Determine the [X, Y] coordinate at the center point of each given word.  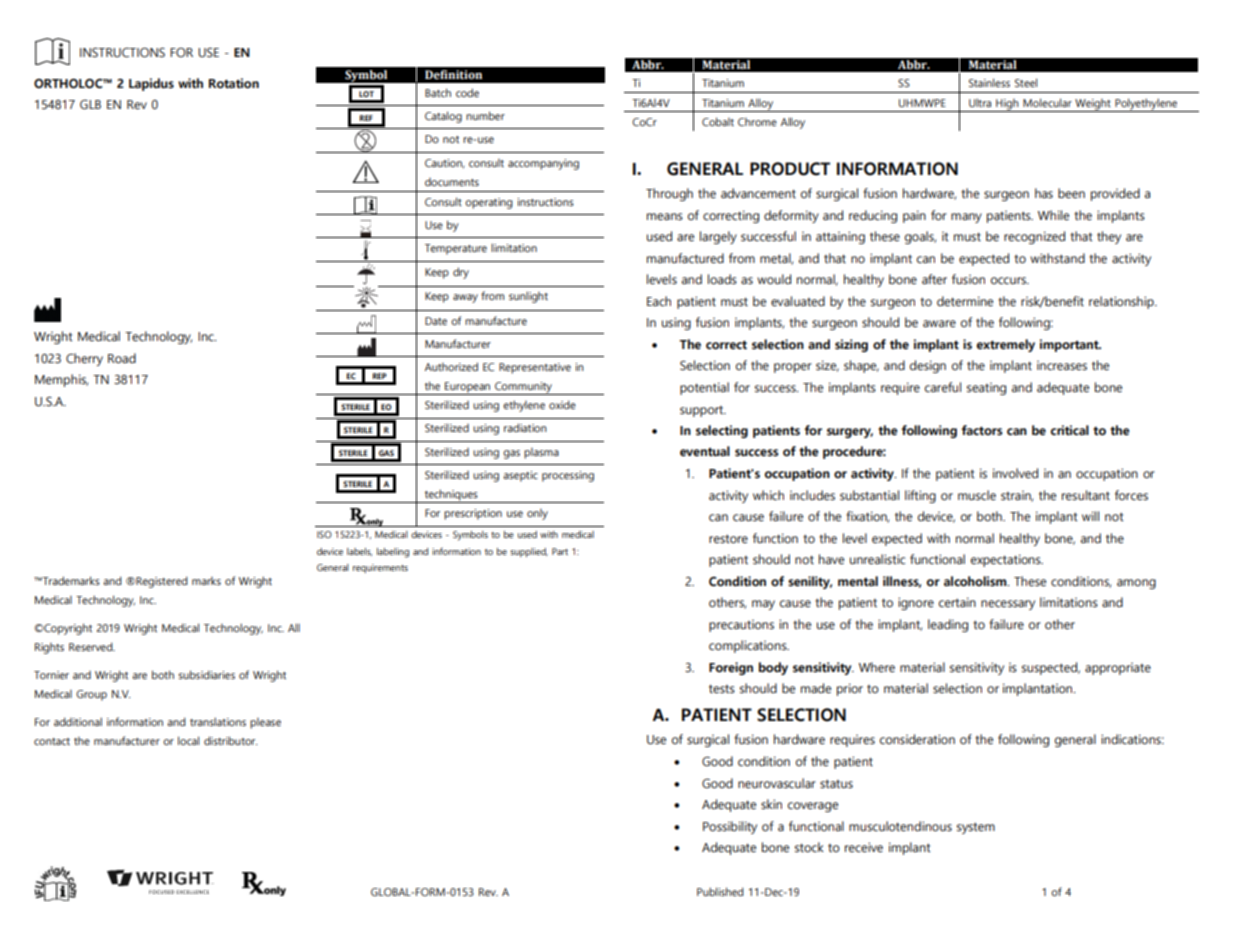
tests [722, 689]
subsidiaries [206, 674]
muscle [977, 495]
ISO [324, 534]
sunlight [528, 297]
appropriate [1118, 669]
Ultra [980, 102]
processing [568, 476]
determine [965, 301]
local [188, 740]
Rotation [234, 83]
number [485, 115]
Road [122, 358]
